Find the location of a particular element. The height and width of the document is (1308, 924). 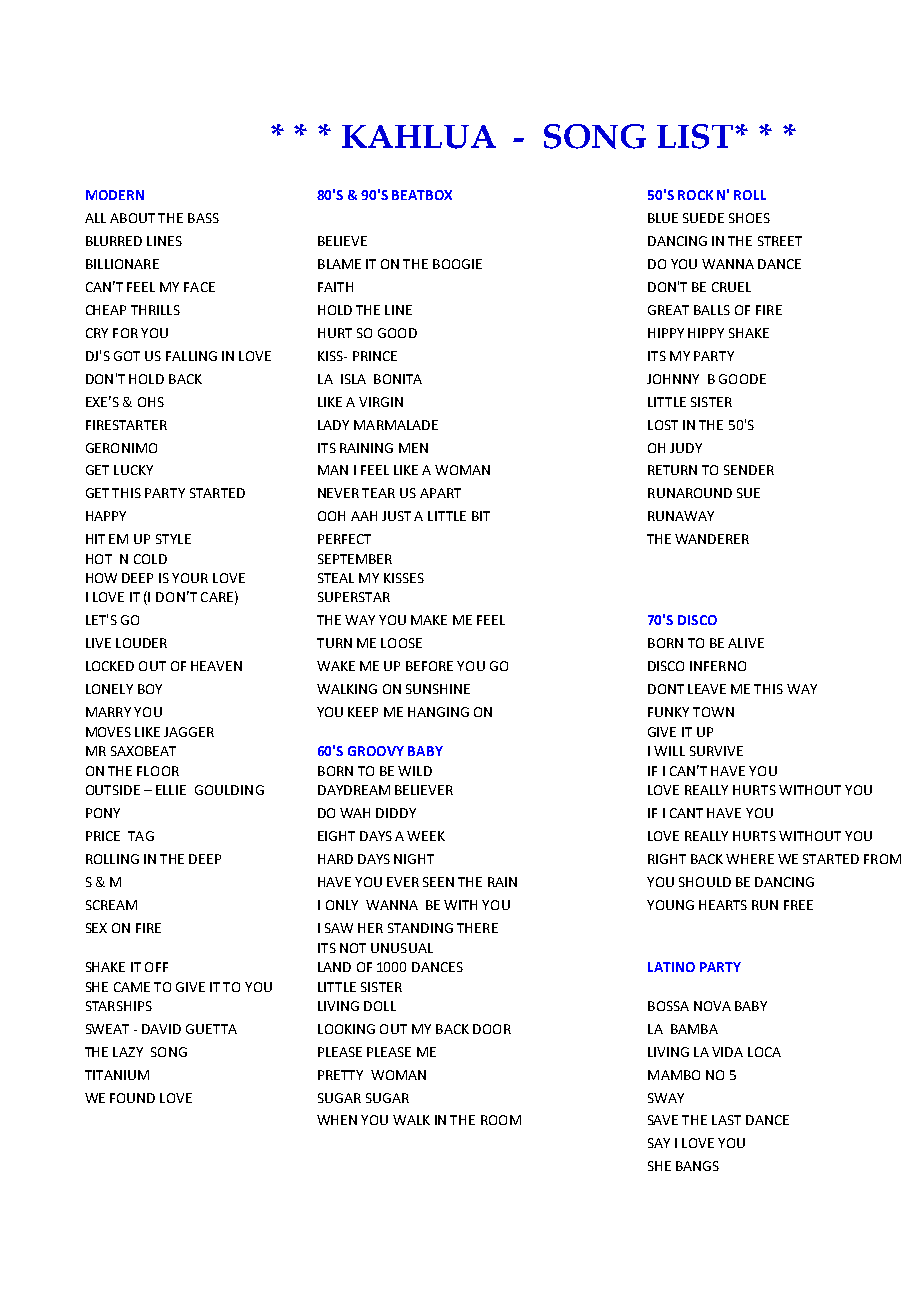

SHOES is located at coordinates (749, 218).
